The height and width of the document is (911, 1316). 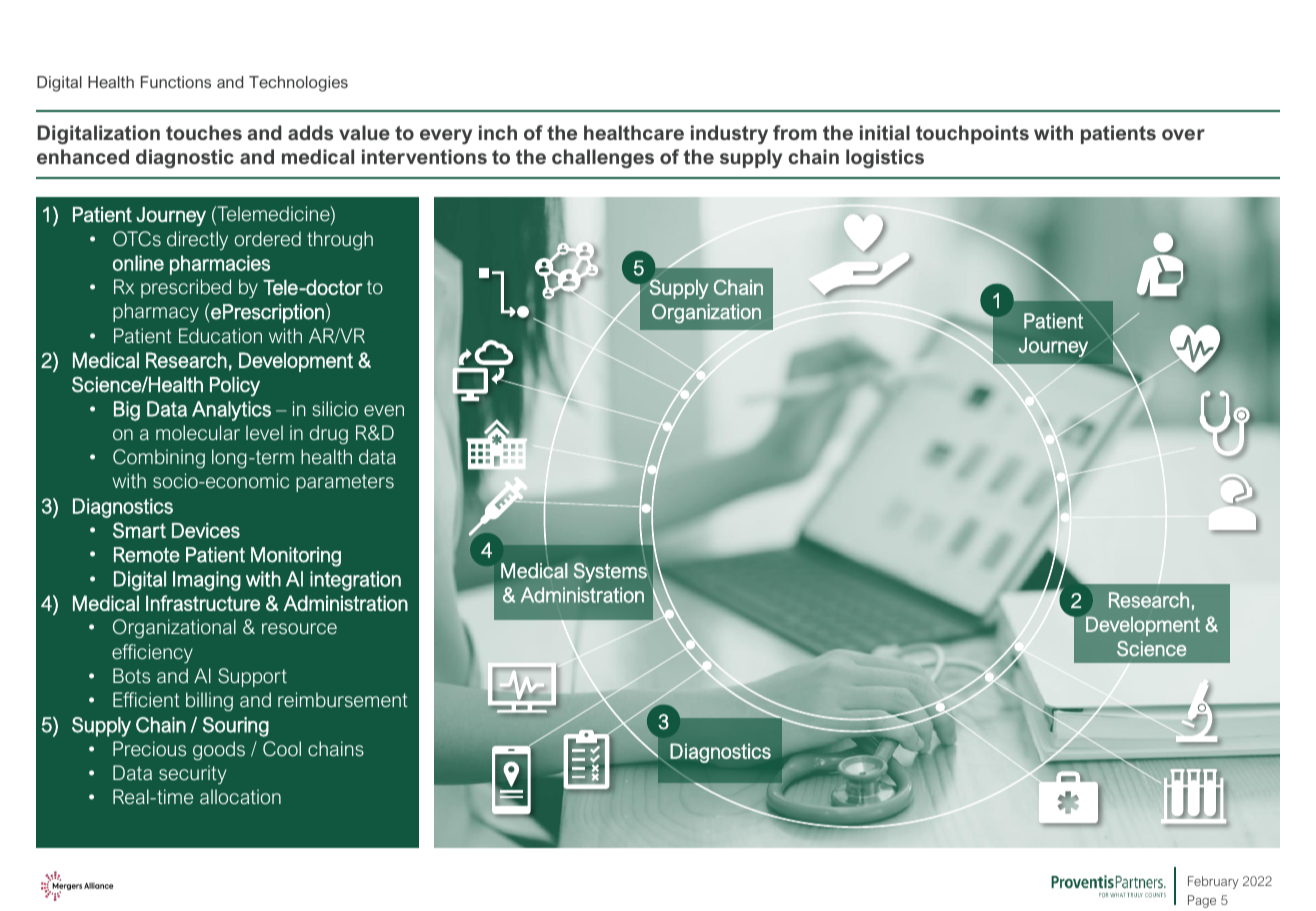 I want to click on even, so click(x=384, y=410).
